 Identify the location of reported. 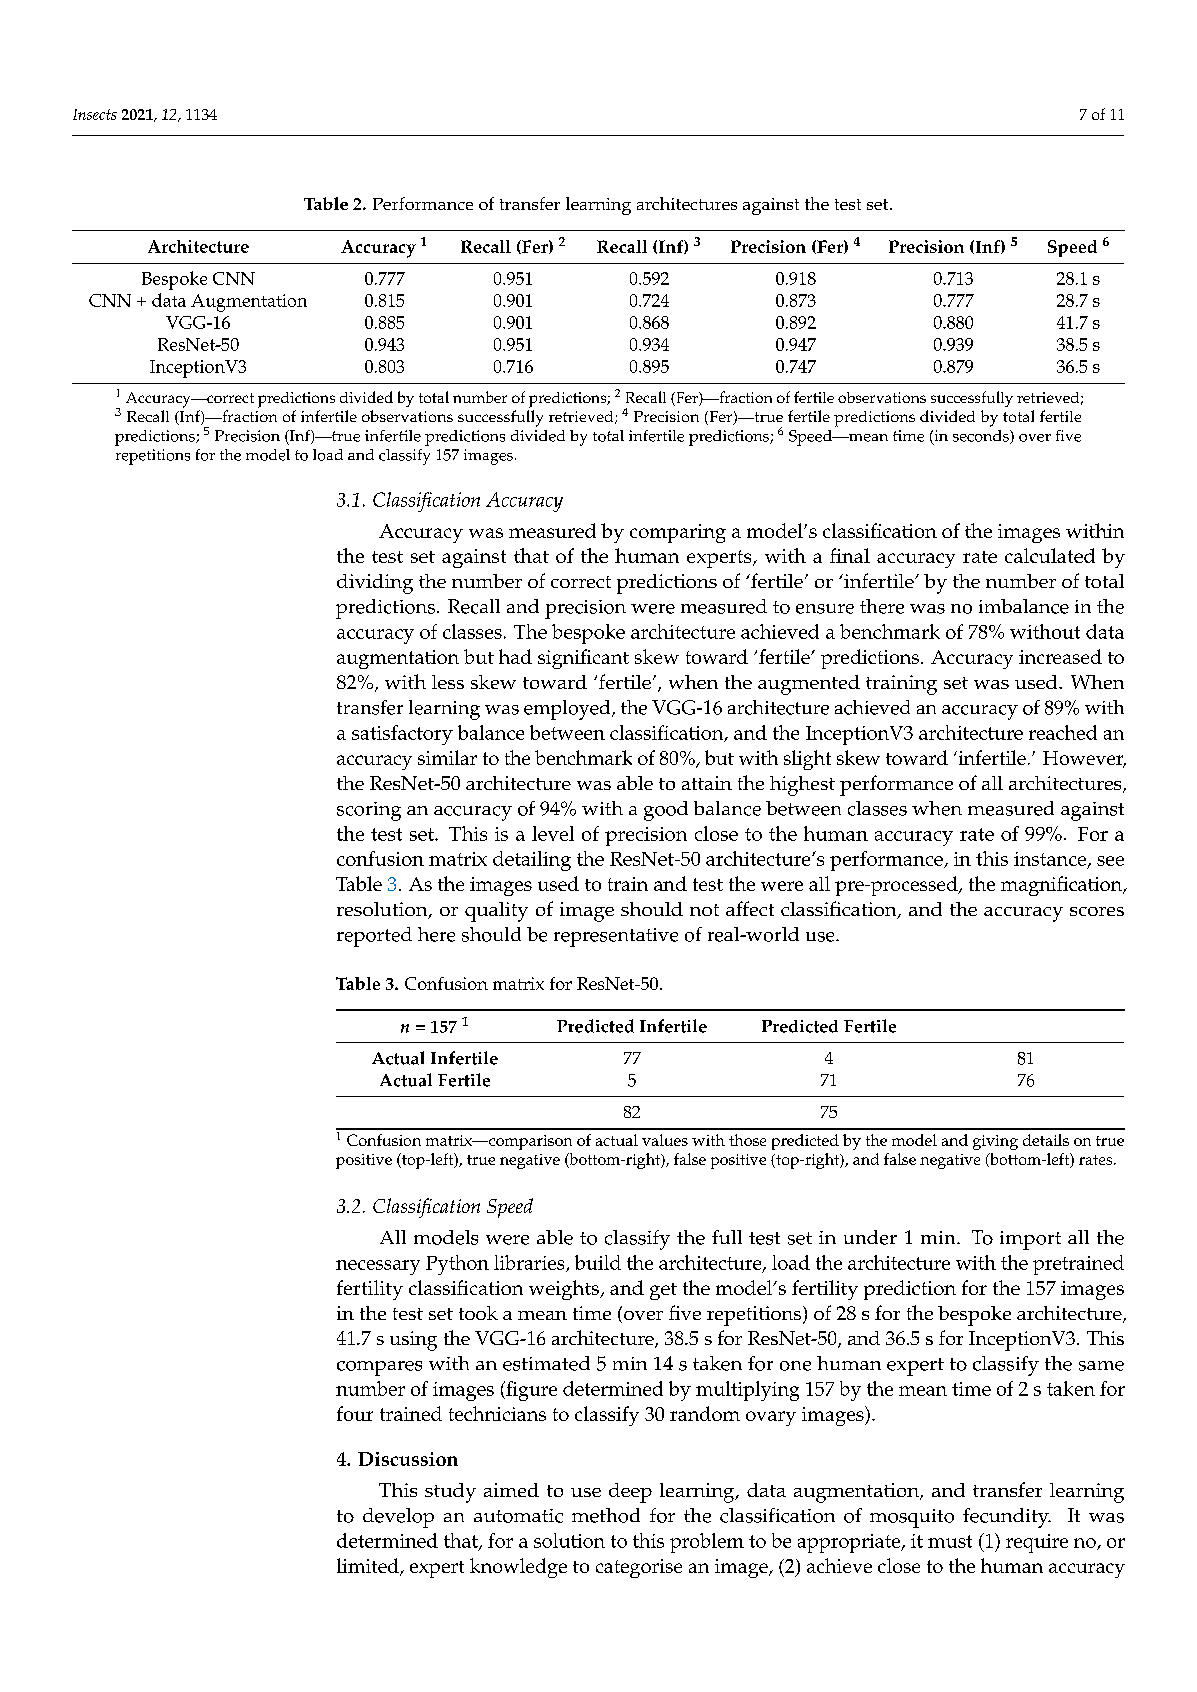
(374, 937).
